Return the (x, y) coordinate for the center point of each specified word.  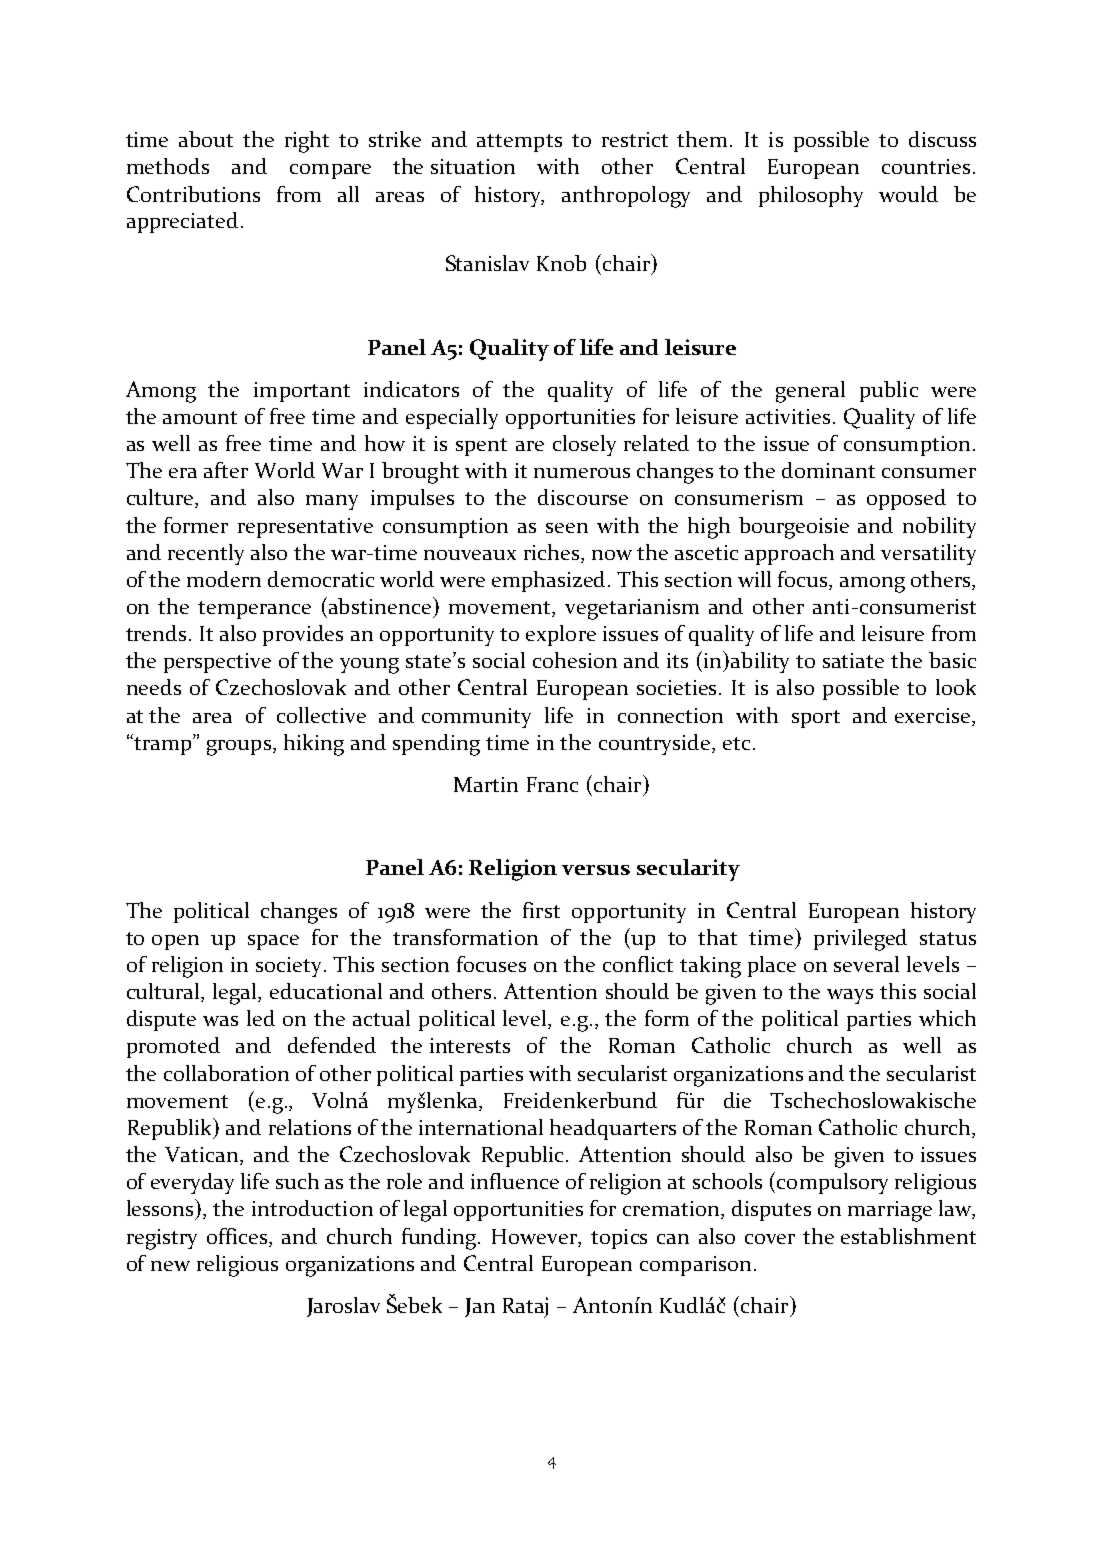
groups (240, 748)
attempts (519, 143)
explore (561, 635)
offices (239, 1237)
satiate (853, 660)
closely (584, 445)
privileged (860, 940)
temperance (254, 610)
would (908, 194)
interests (470, 1045)
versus (596, 870)
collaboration (226, 1073)
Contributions (193, 194)
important (302, 392)
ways (850, 996)
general (810, 392)
